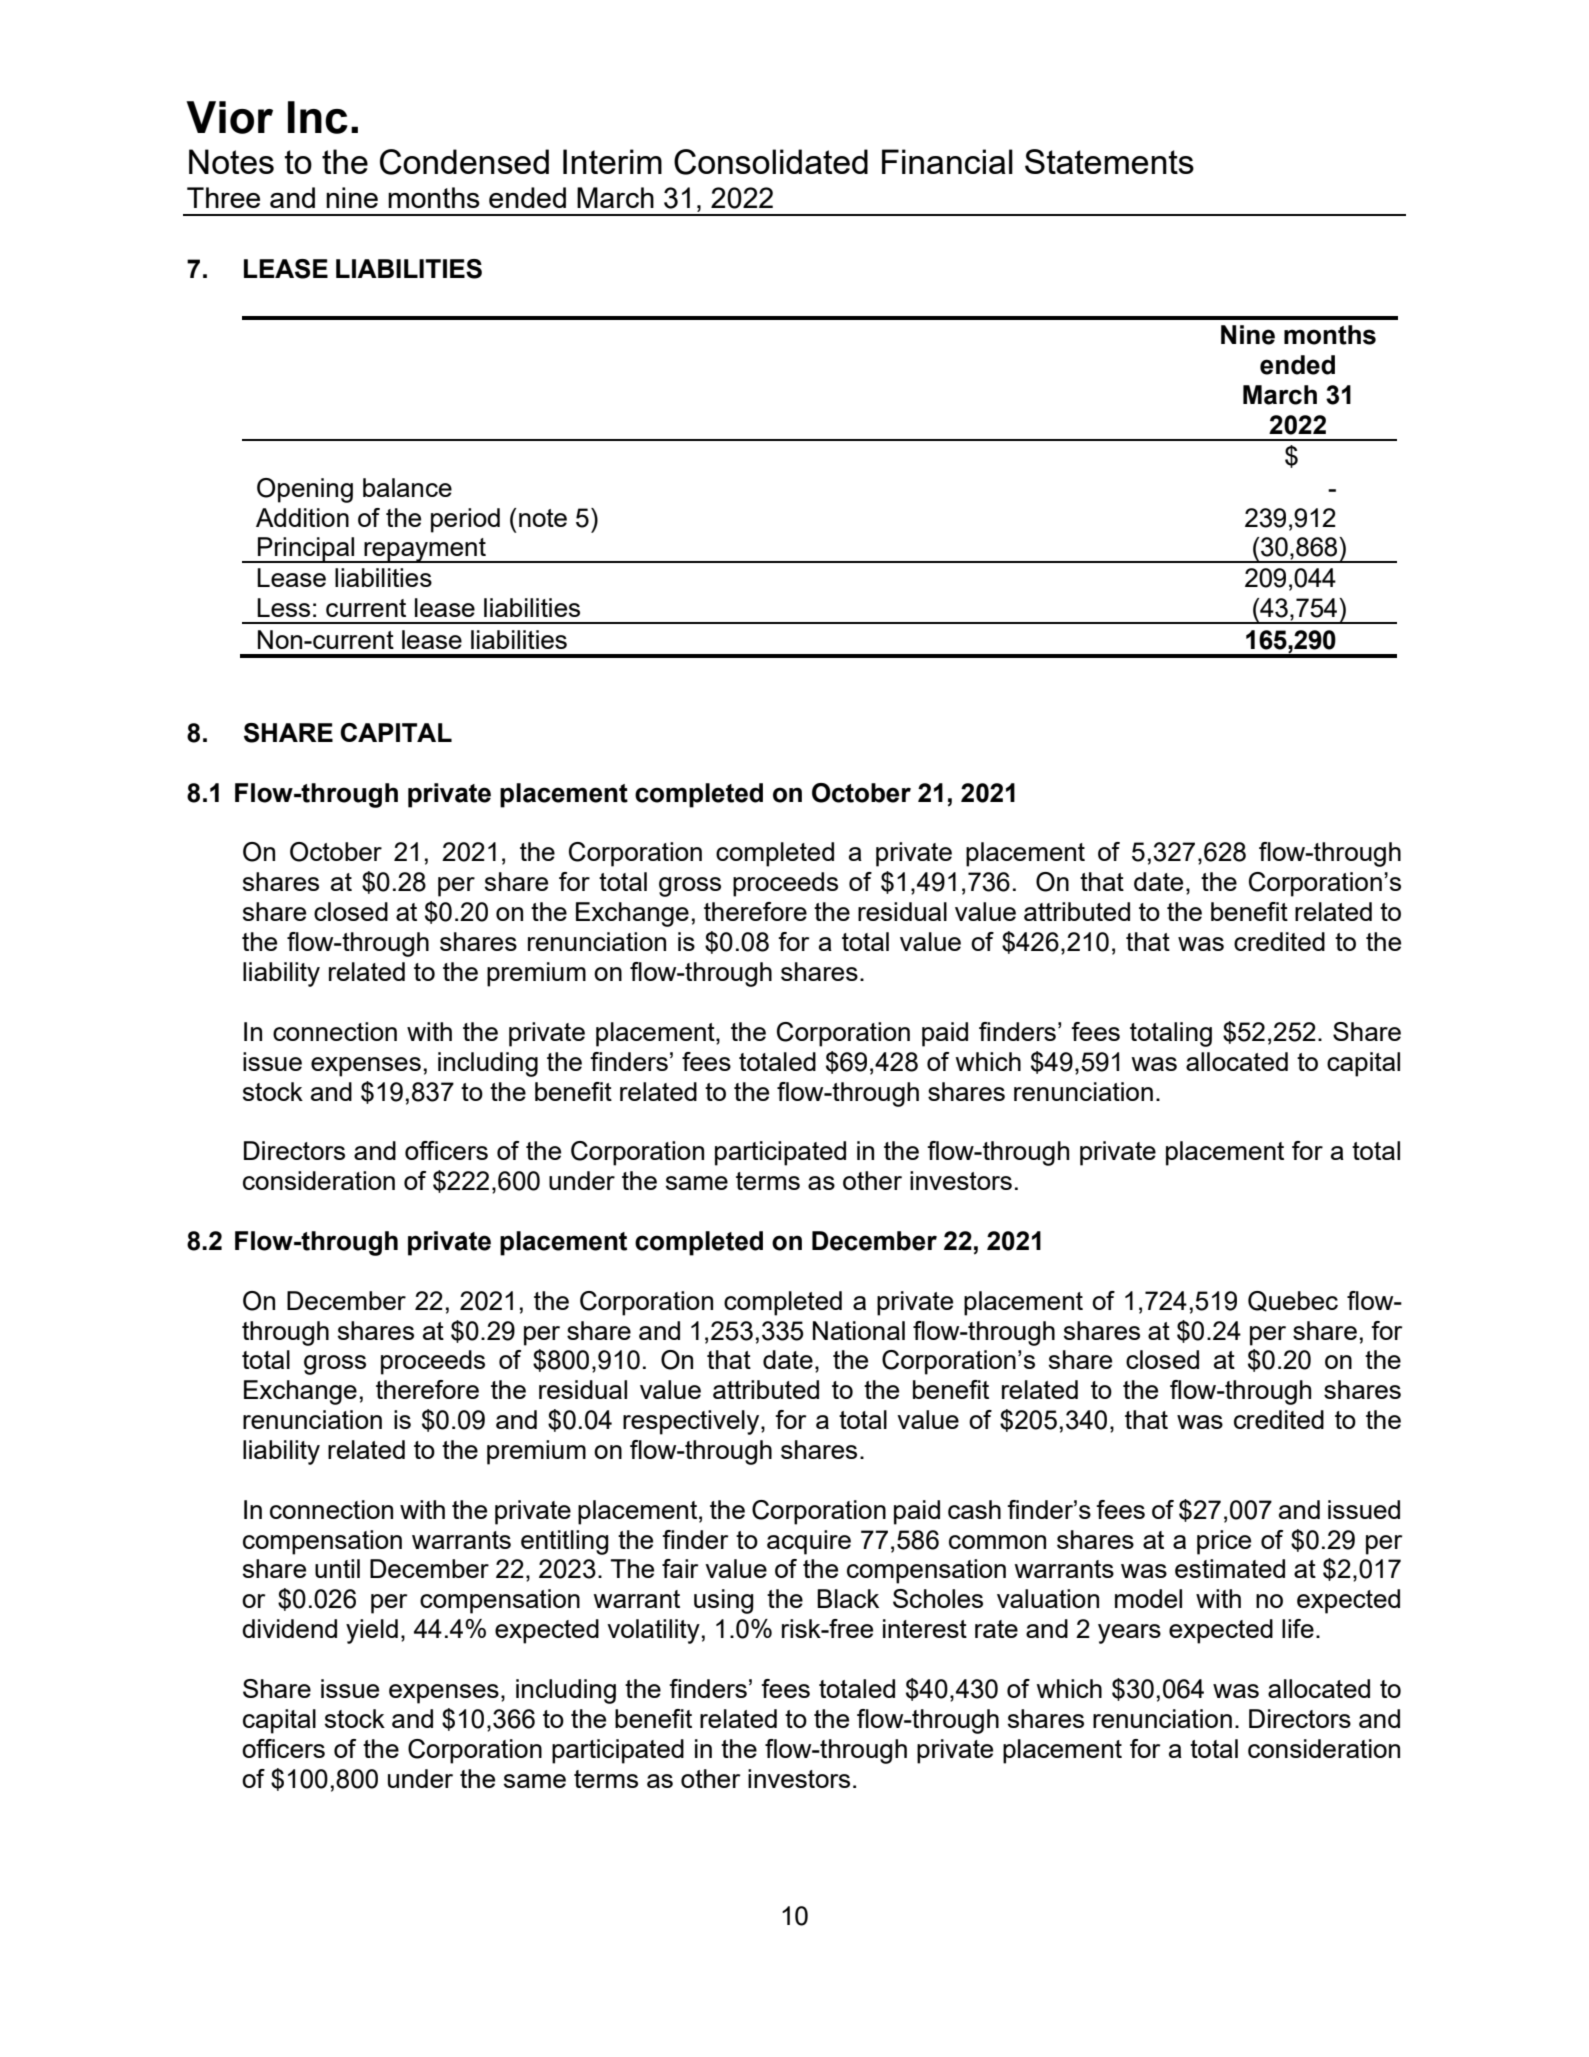 This screenshot has width=1589, height=2057. What do you see at coordinates (283, 607) in the screenshot?
I see `Less` at bounding box center [283, 607].
